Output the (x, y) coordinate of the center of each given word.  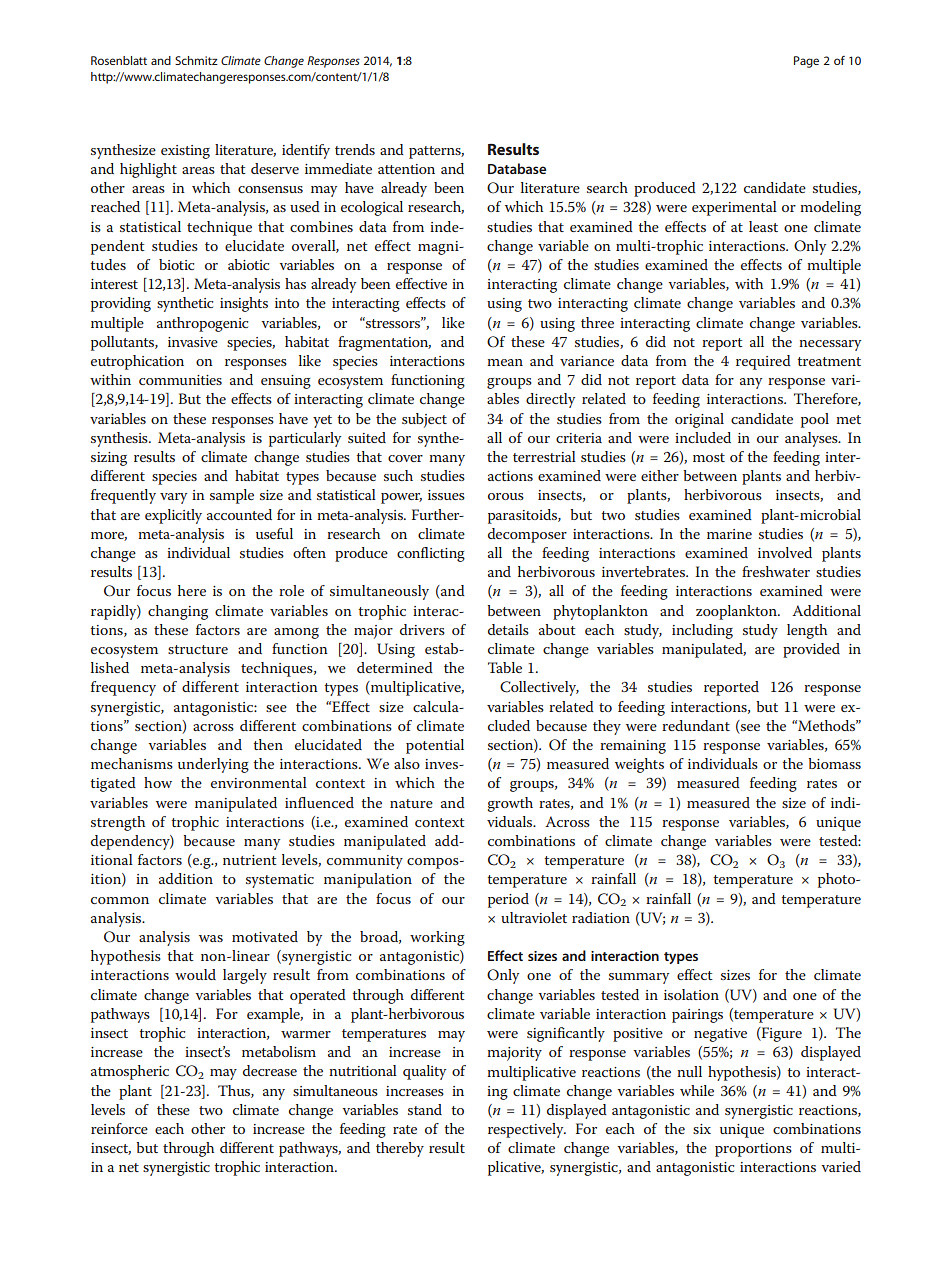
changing (178, 612)
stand (425, 1109)
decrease (270, 1070)
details (508, 629)
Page (806, 62)
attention (406, 169)
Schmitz (196, 60)
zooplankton (737, 612)
